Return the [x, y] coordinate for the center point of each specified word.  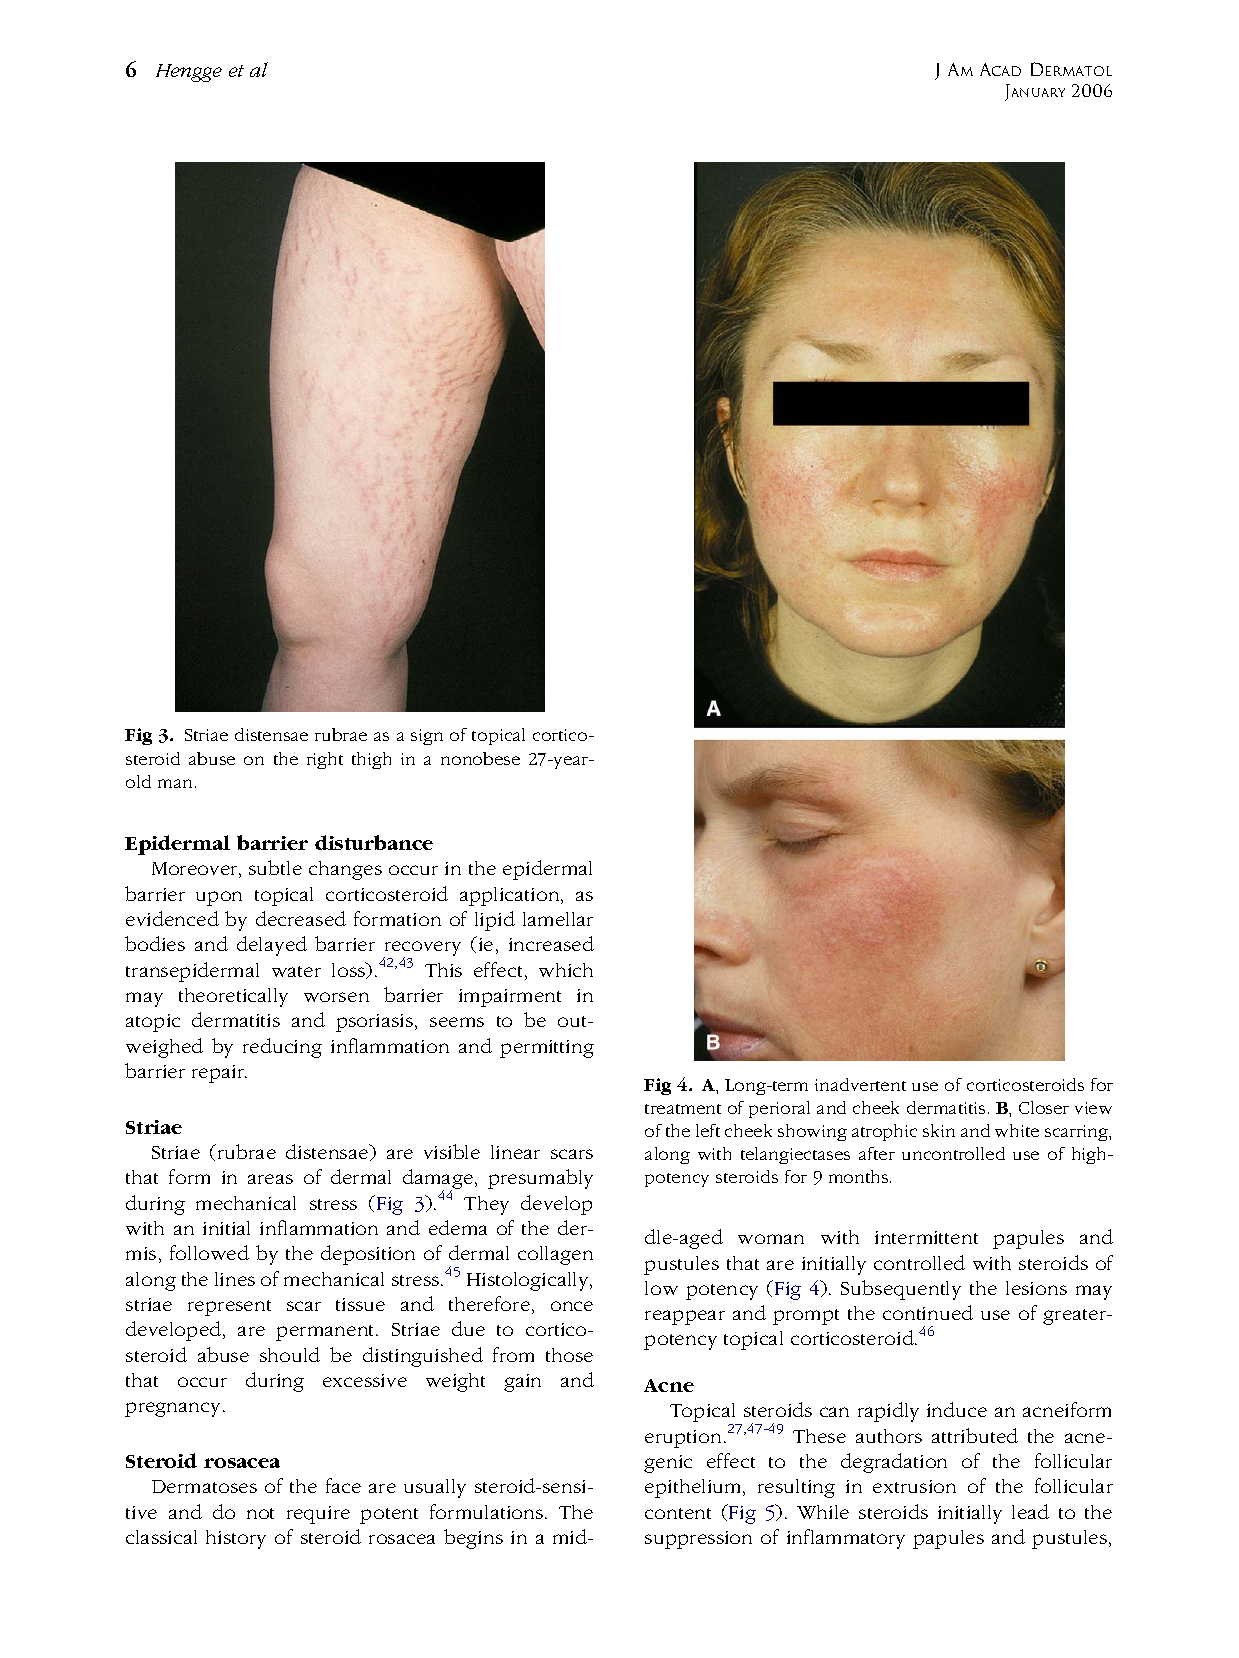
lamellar [558, 919]
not [260, 1513]
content [678, 1513]
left [708, 1130]
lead [1030, 1511]
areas [270, 1179]
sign [427, 737]
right [325, 760]
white [1017, 1130]
